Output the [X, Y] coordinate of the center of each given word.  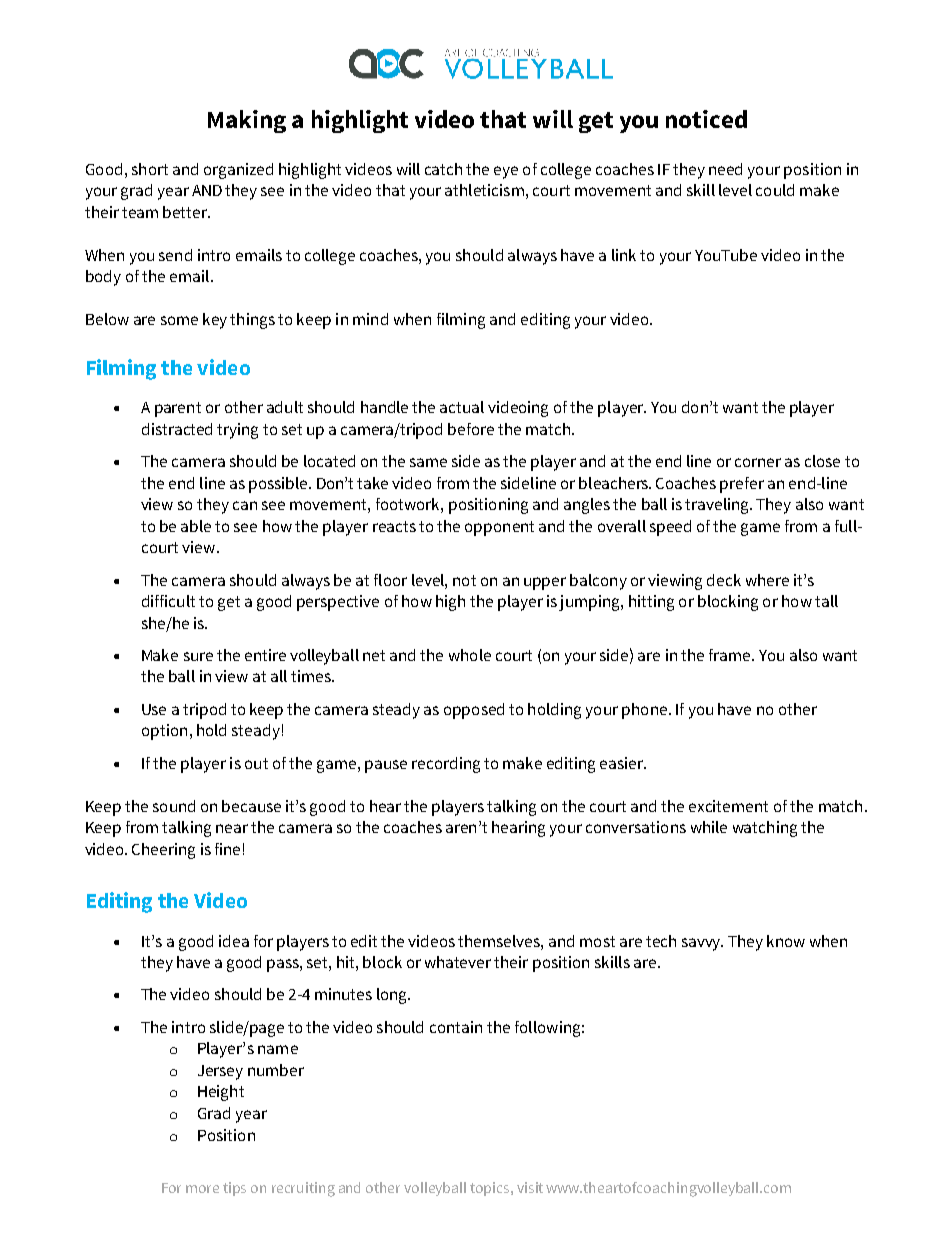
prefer [742, 485]
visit [530, 1187]
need [725, 169]
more [202, 1189]
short [150, 169]
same [428, 462]
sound [174, 806]
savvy [702, 944]
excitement [728, 806]
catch [443, 169]
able [196, 526]
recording [446, 765]
